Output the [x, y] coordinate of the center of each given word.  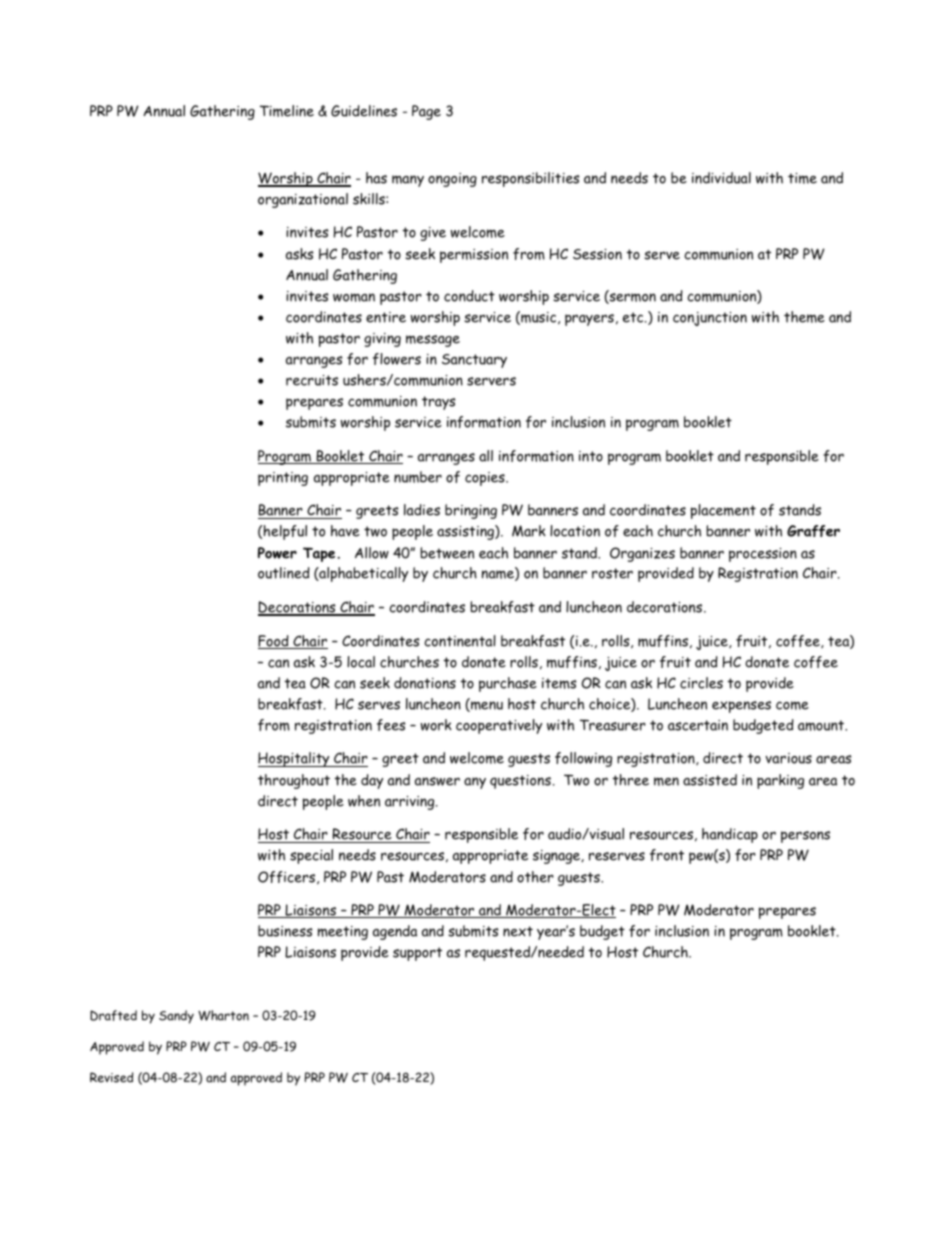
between [447, 553]
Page [426, 112]
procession [763, 555]
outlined [284, 573]
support [417, 954]
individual [721, 178]
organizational [303, 200]
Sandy [176, 1017]
